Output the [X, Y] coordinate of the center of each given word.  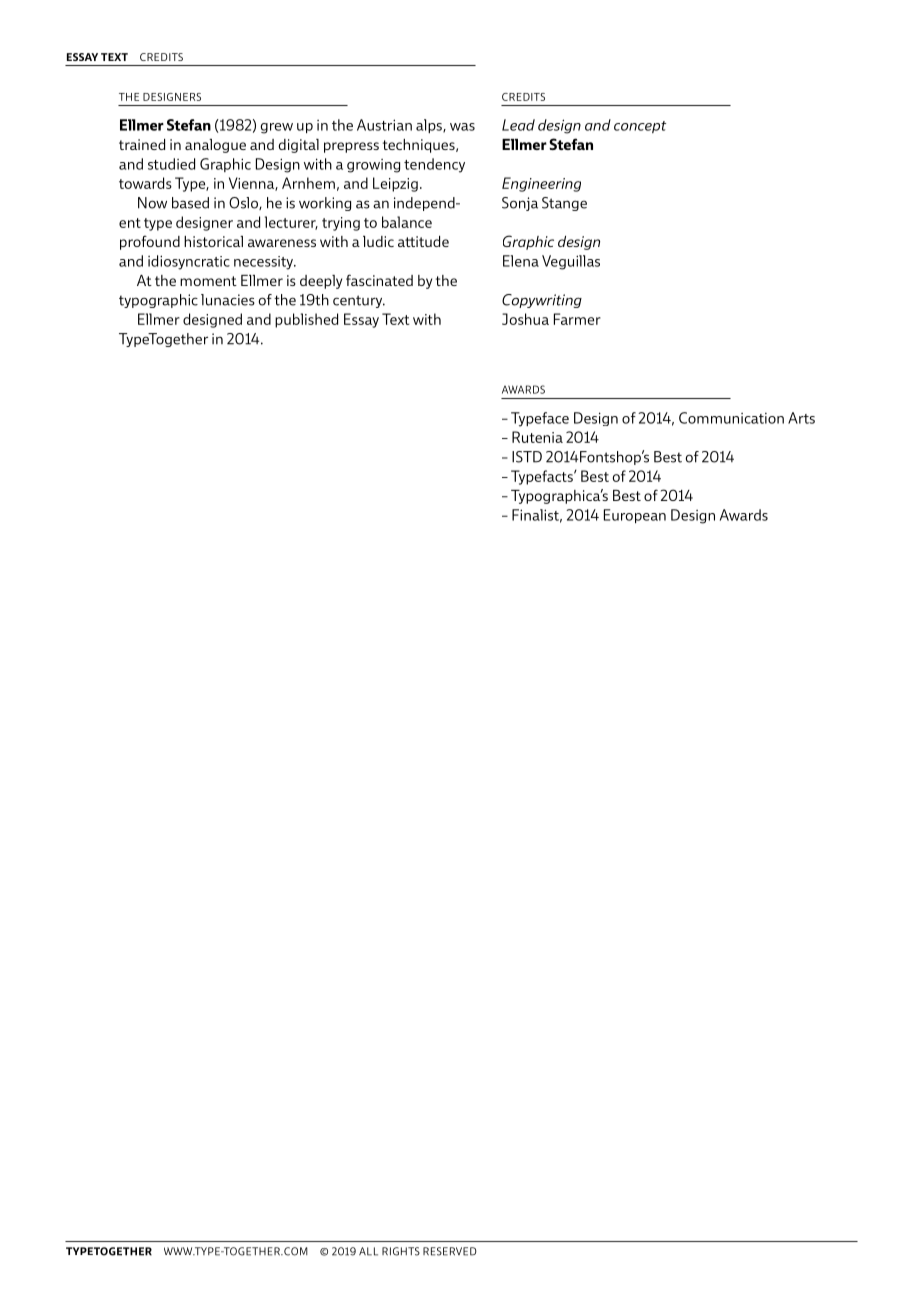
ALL [368, 1251]
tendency [434, 165]
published [306, 320]
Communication [731, 418]
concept [640, 127]
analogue [215, 146]
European [635, 516]
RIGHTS [401, 1251]
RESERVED [450, 1251]
